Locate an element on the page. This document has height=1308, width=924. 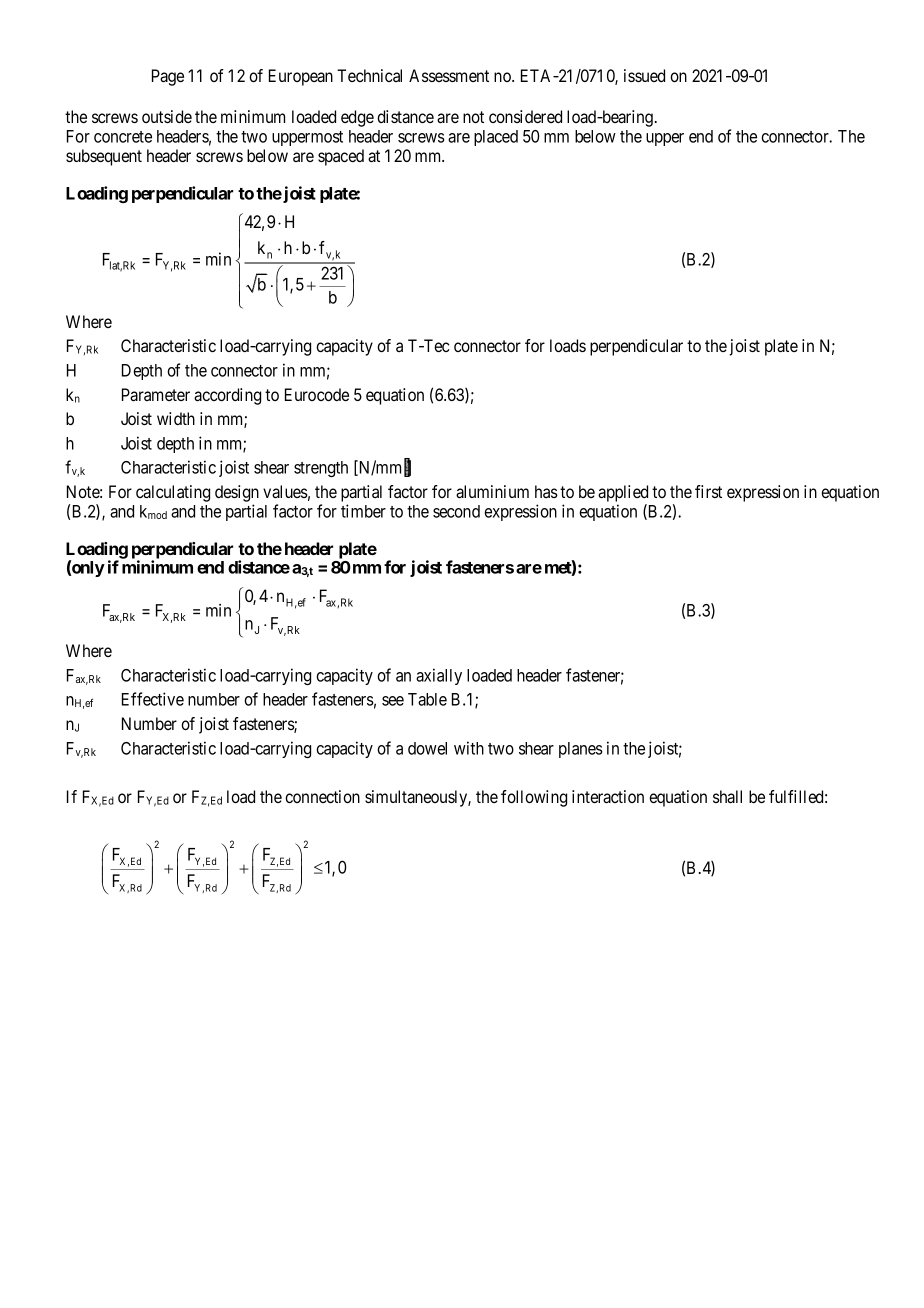
outside is located at coordinates (167, 116).
